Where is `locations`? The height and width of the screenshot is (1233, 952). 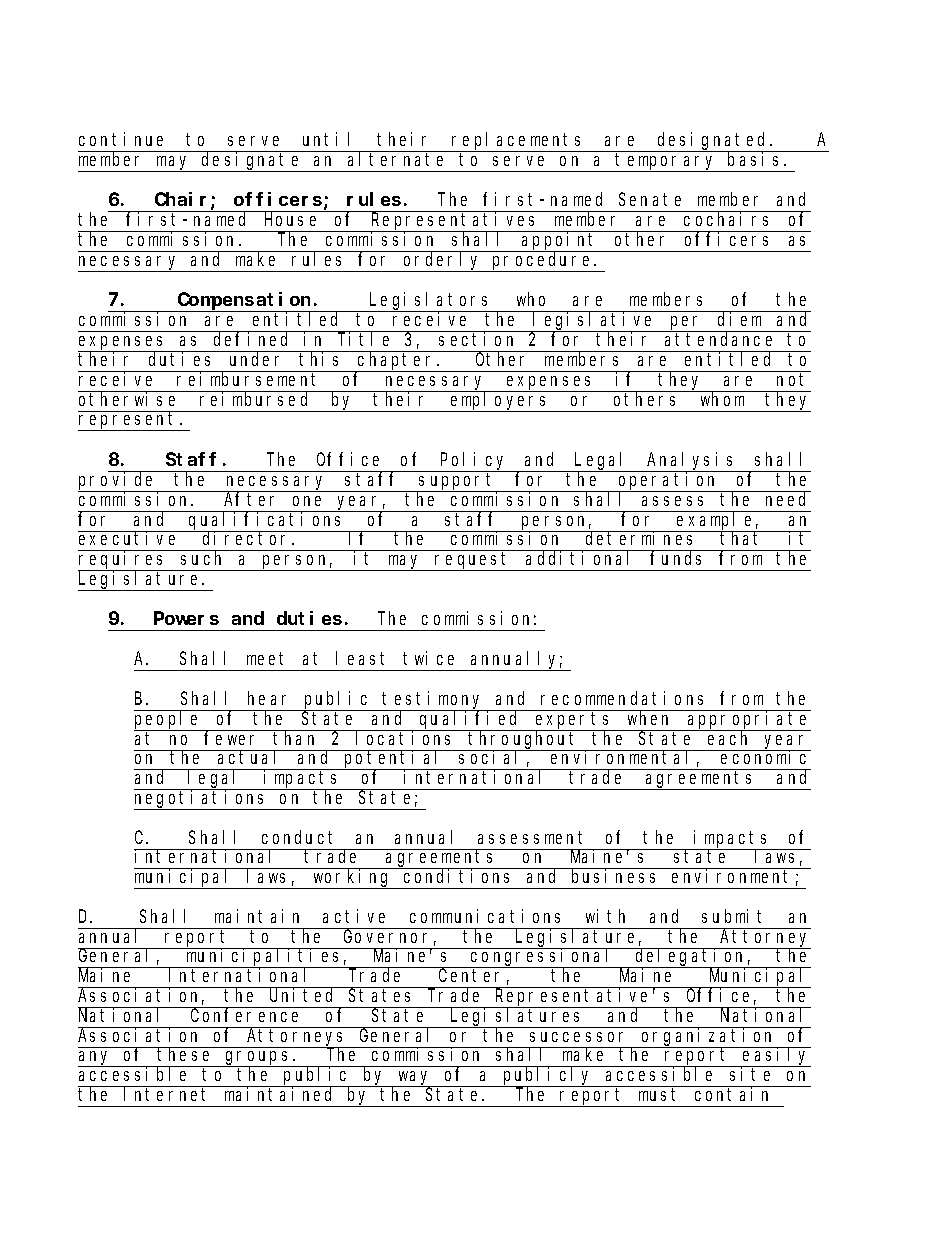
locations is located at coordinates (405, 737).
